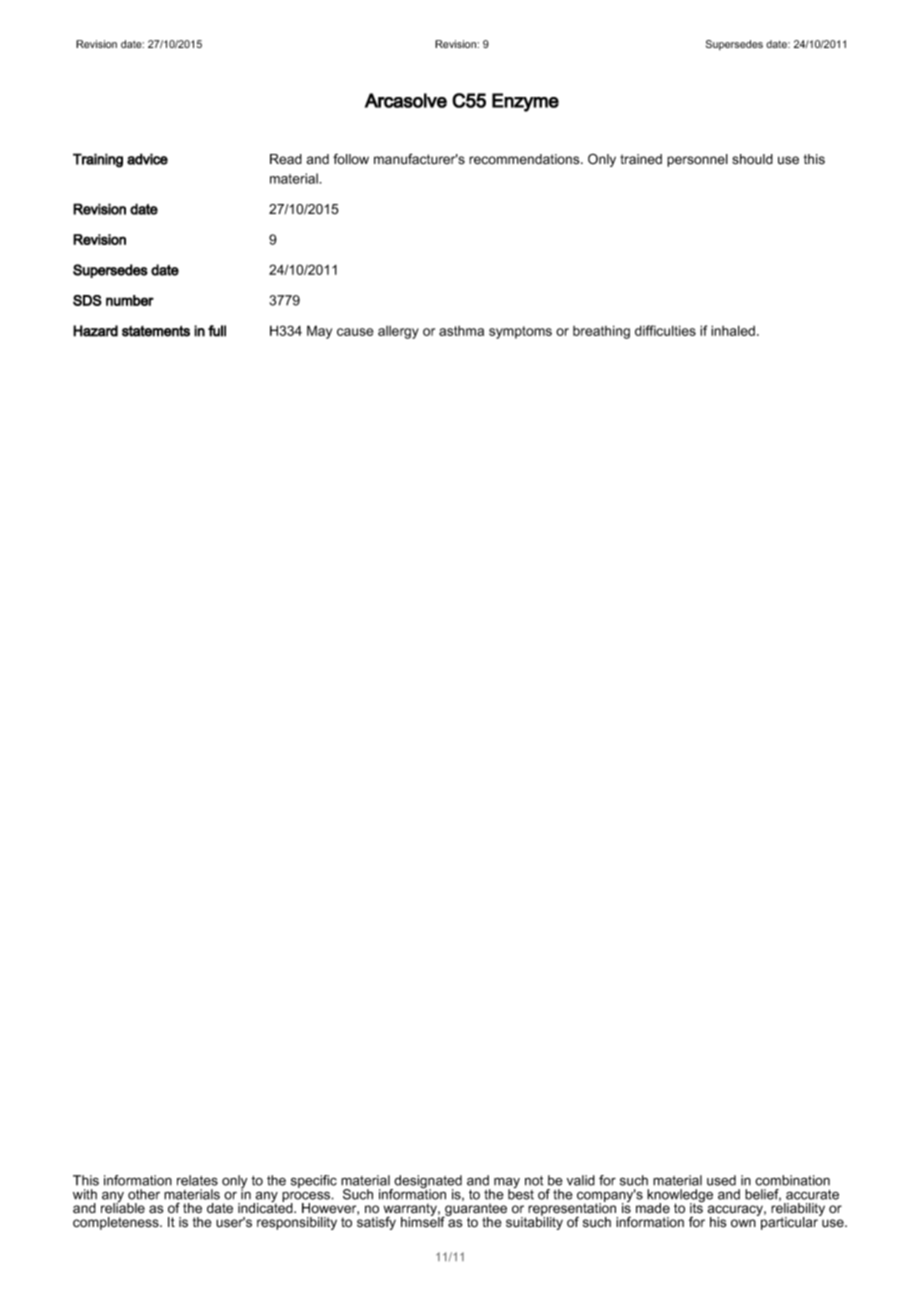  I want to click on other, so click(144, 1194).
